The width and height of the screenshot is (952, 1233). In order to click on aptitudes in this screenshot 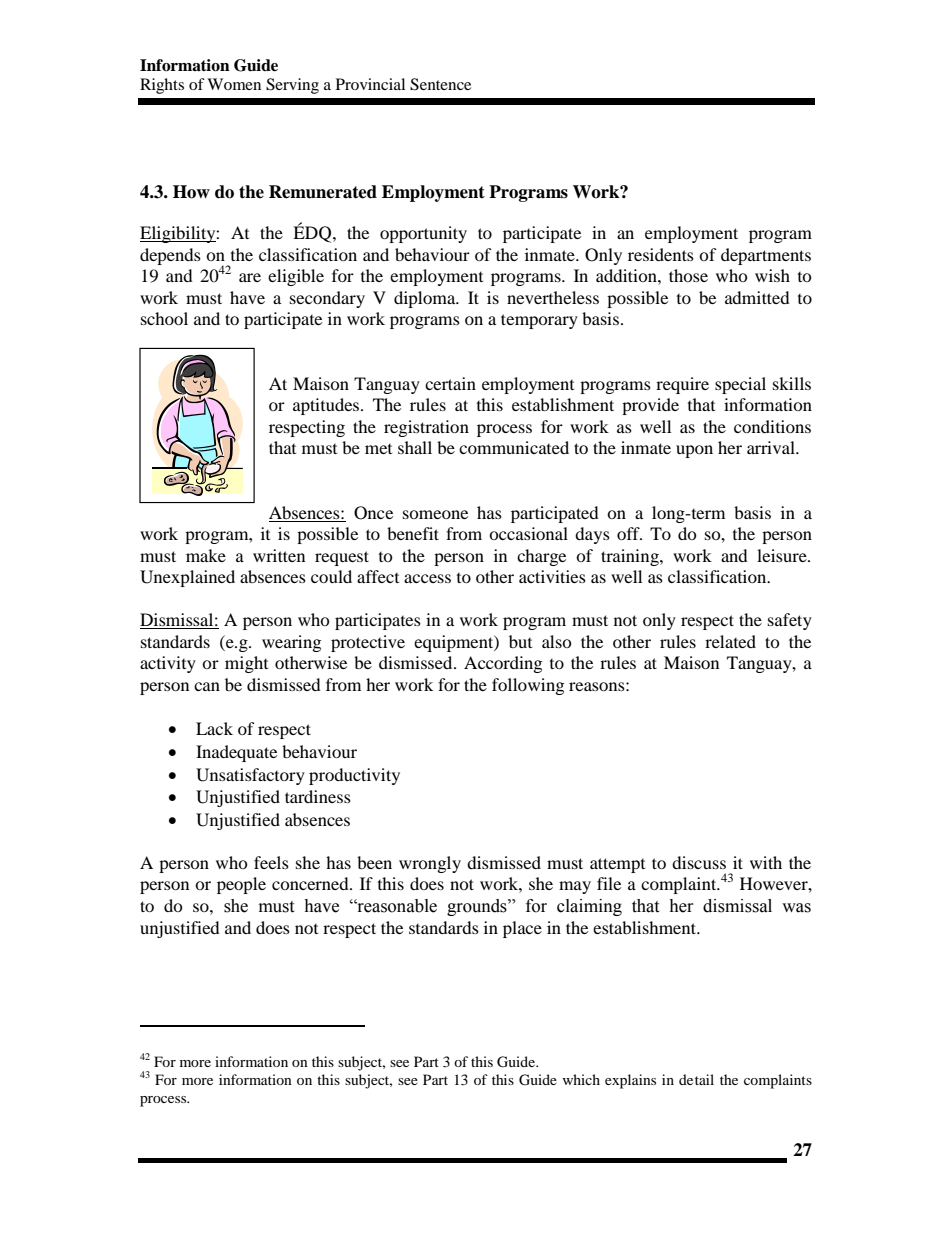, I will do `click(327, 406)`.
